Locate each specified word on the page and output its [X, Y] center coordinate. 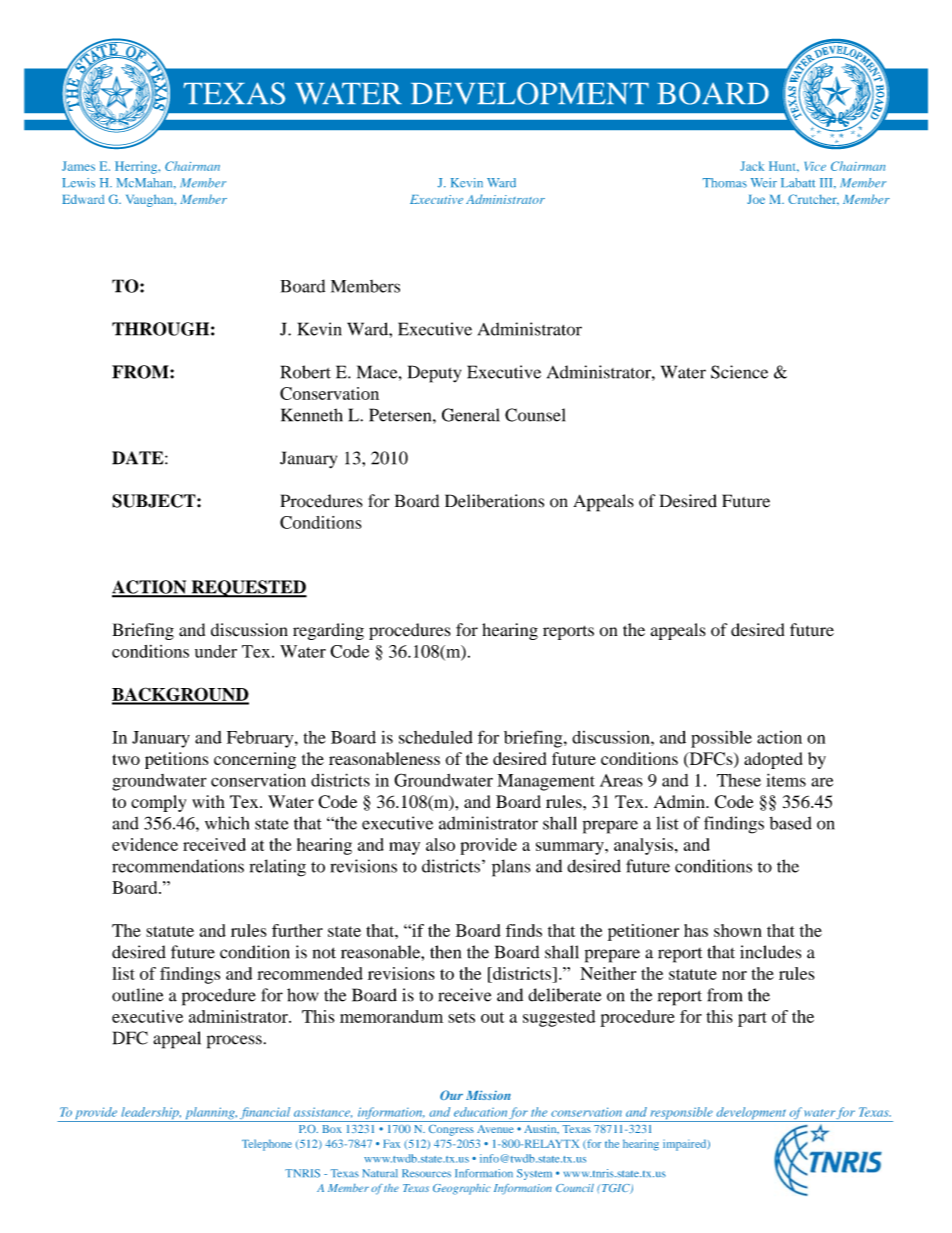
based [790, 823]
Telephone [267, 1145]
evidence [145, 844]
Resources [426, 1173]
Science [739, 372]
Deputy [434, 374]
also [440, 844]
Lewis [78, 183]
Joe [756, 199]
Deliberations [494, 501]
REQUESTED [248, 589]
